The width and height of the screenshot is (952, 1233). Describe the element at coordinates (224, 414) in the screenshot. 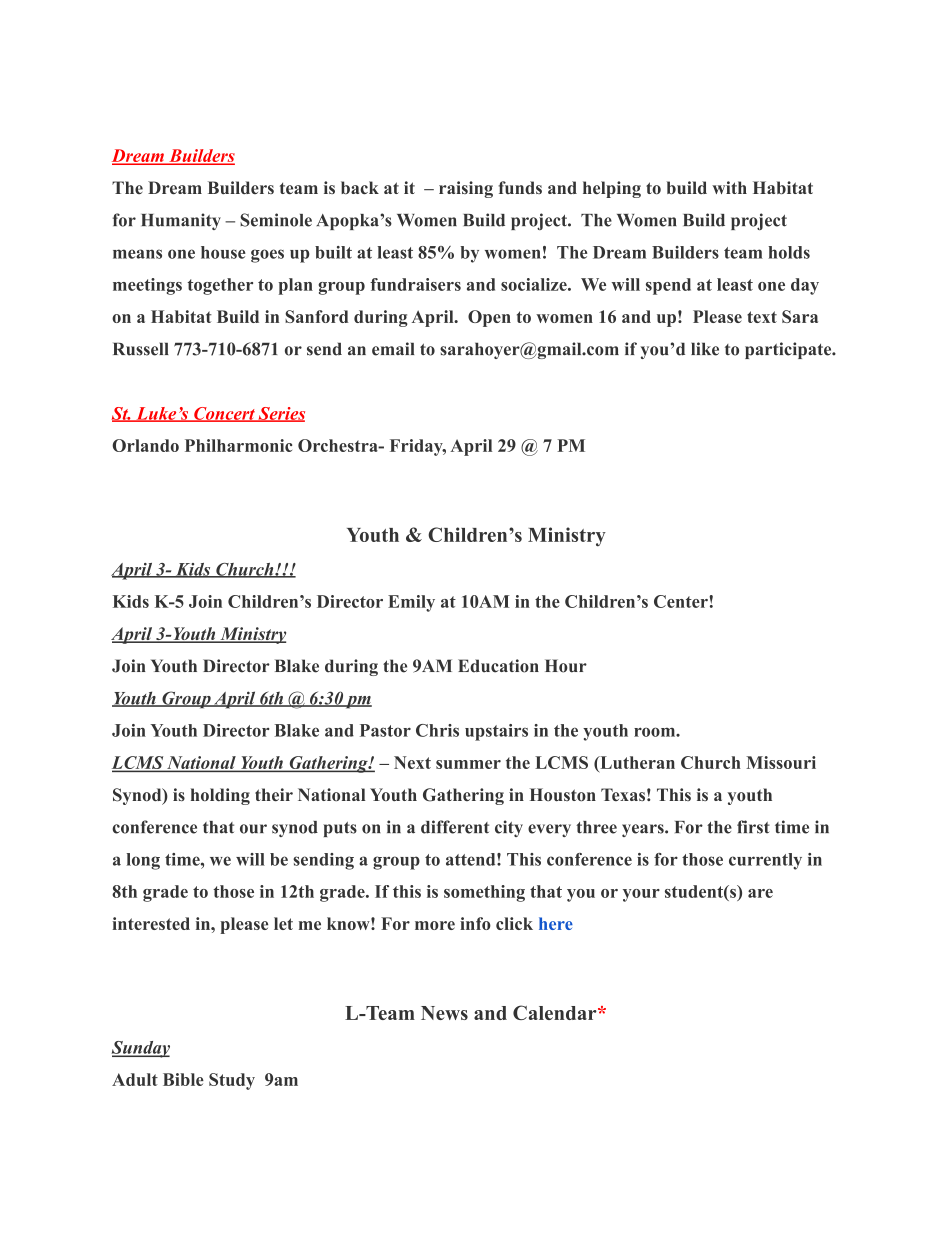

I see `Concert` at that location.
